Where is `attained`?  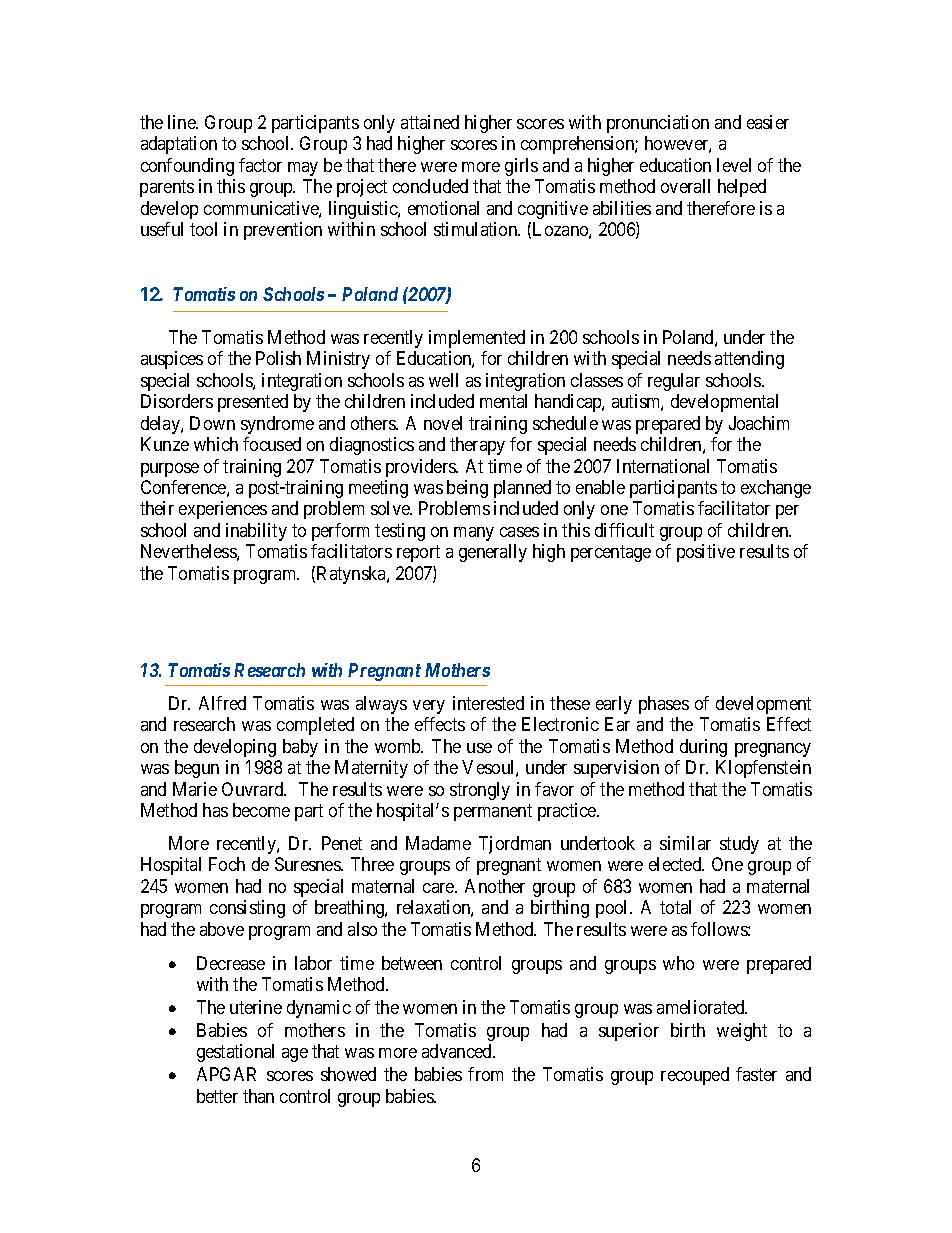
attained is located at coordinates (430, 122).
